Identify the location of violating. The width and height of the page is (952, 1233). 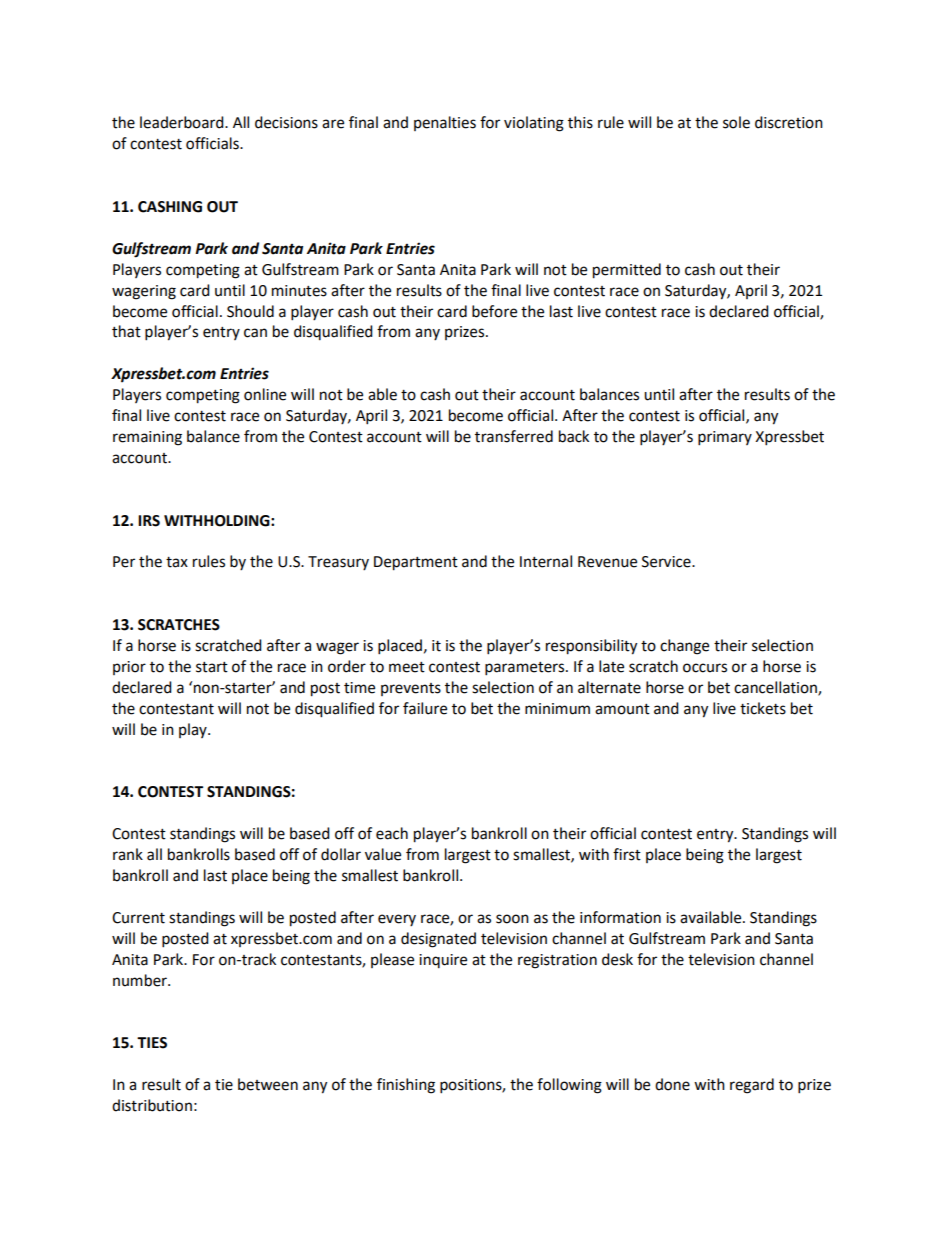
(534, 124).
